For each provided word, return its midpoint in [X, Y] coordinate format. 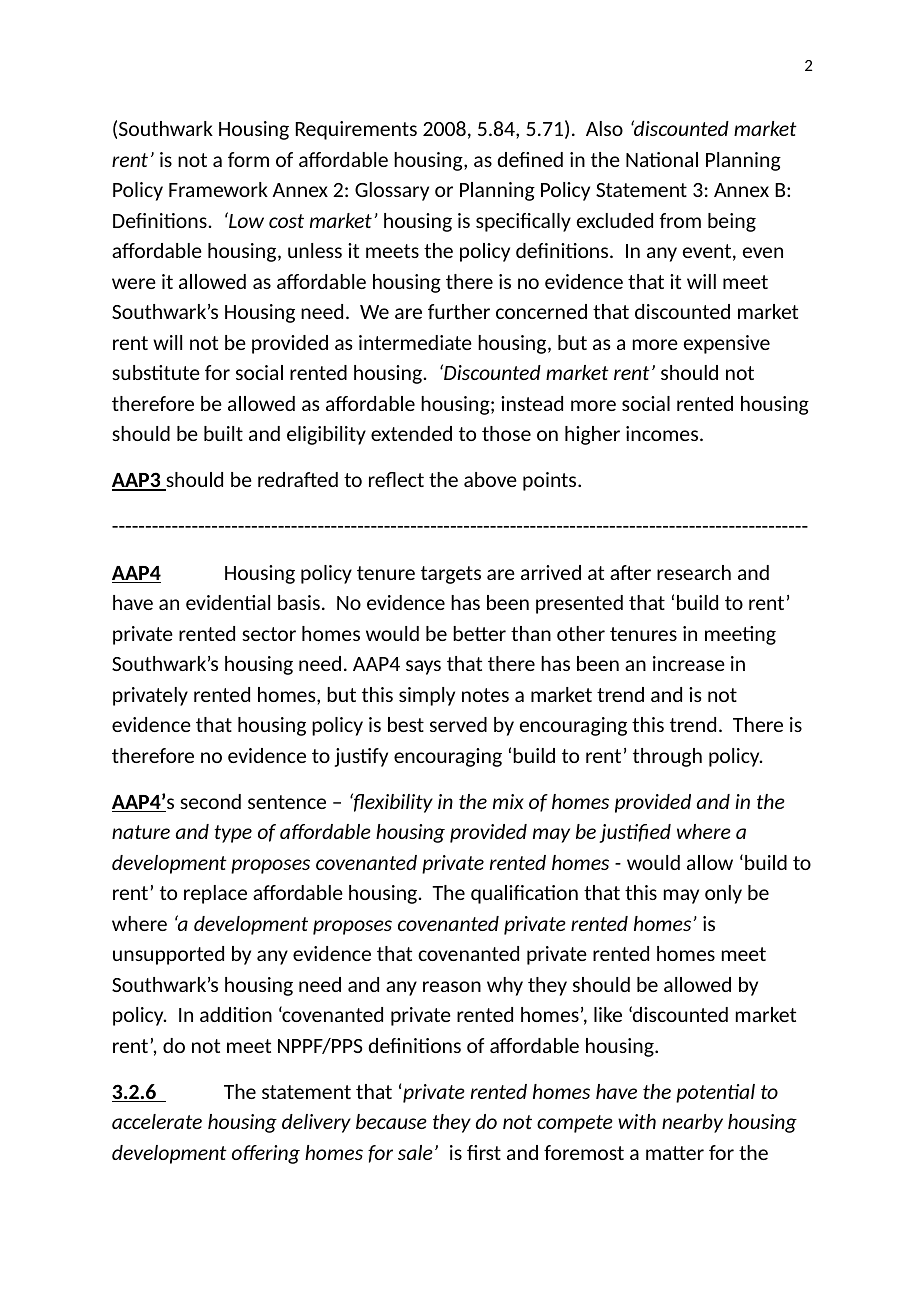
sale [415, 1152]
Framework [218, 189]
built [223, 433]
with [637, 1121]
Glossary [392, 191]
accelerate [157, 1121]
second [210, 801]
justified [635, 833]
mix [508, 801]
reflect [396, 479]
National [662, 159]
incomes [663, 433]
